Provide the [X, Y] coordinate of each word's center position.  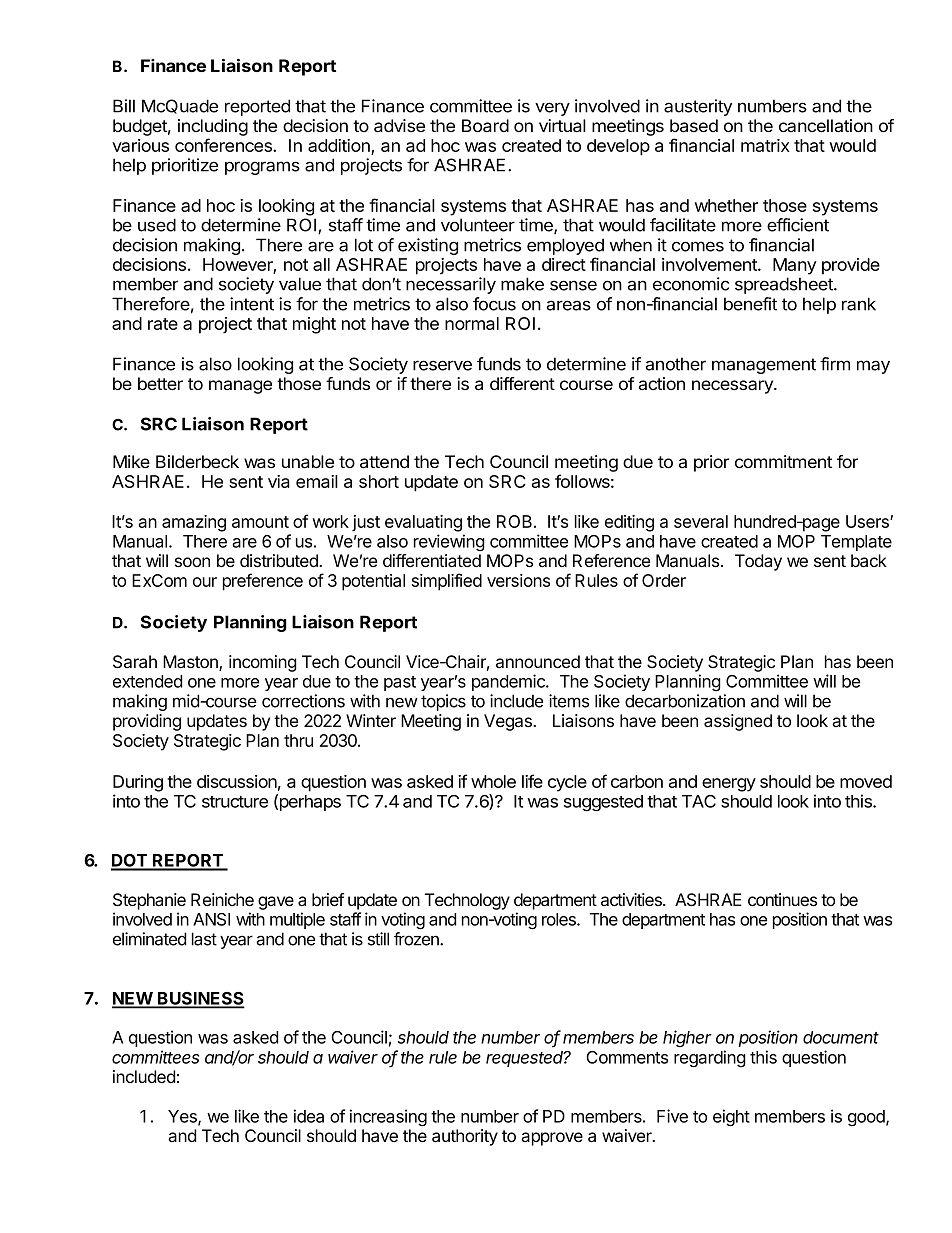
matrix [765, 145]
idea [309, 1116]
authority [465, 1137]
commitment [783, 461]
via [279, 481]
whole [493, 781]
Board [485, 126]
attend [384, 462]
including [213, 127]
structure [235, 802]
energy [729, 785]
